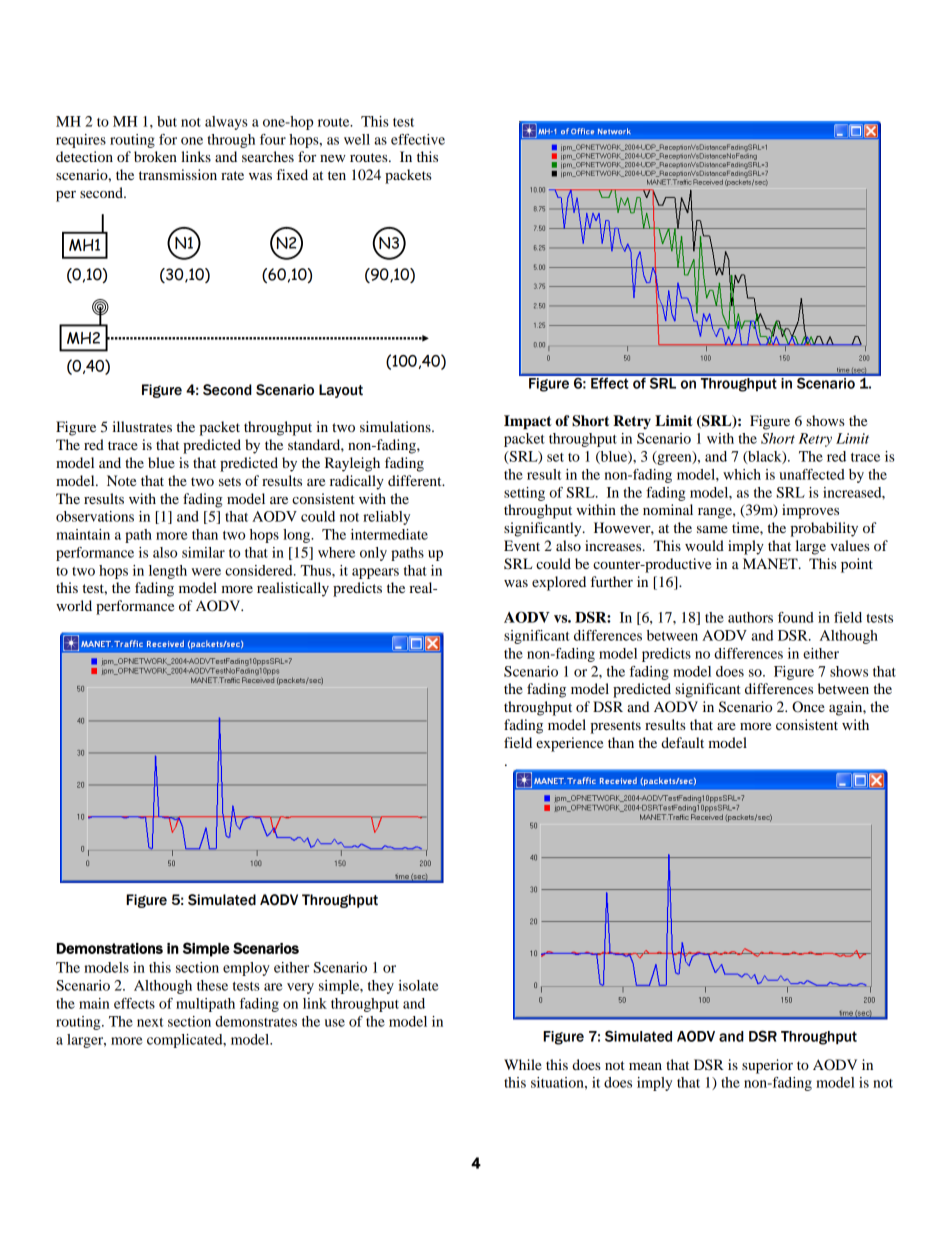 The image size is (952, 1233). What do you see at coordinates (333, 158) in the screenshot?
I see `new` at bounding box center [333, 158].
